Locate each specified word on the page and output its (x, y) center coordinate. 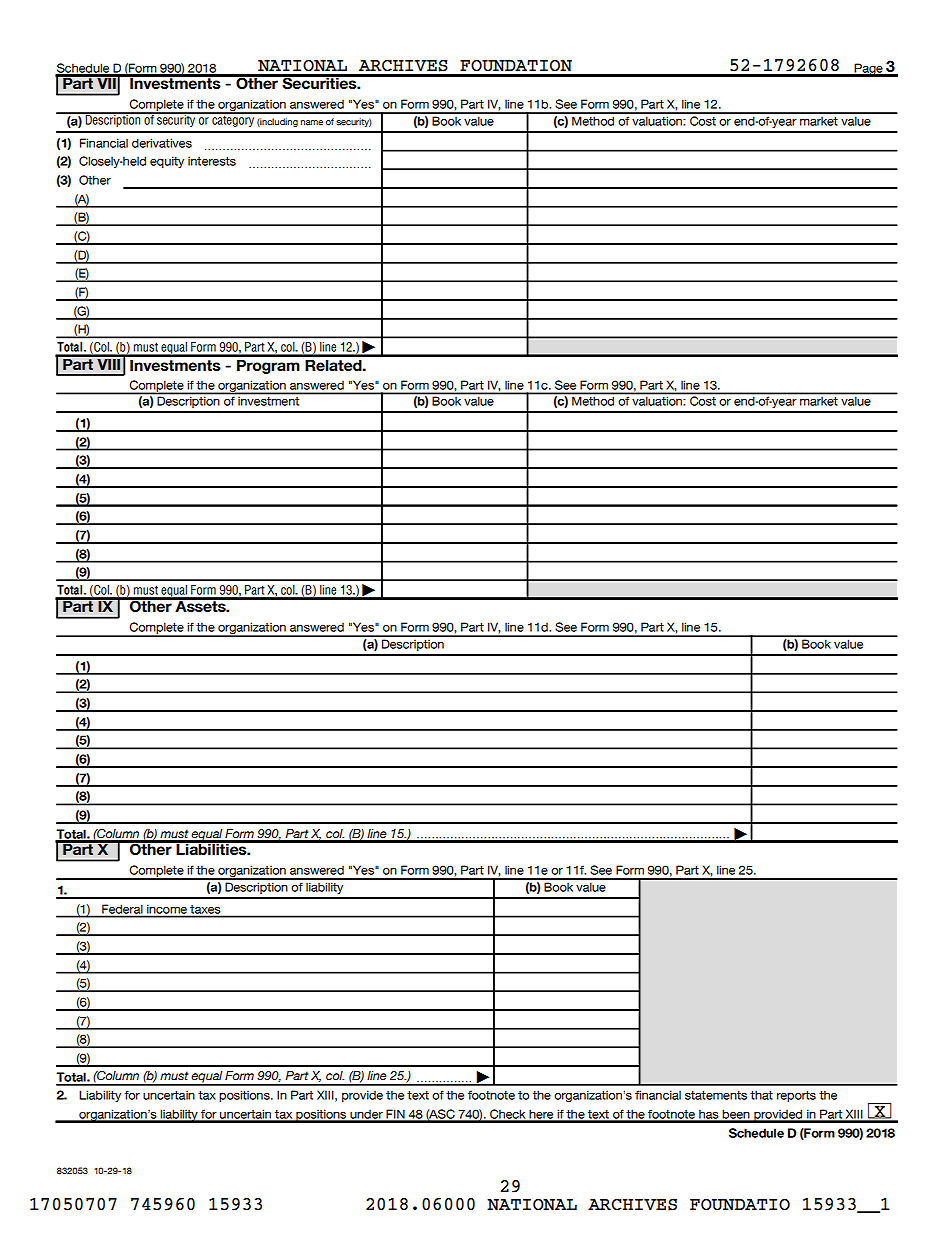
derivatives (162, 143)
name (312, 123)
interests (212, 161)
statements (716, 1095)
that (761, 1095)
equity (167, 162)
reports (796, 1096)
